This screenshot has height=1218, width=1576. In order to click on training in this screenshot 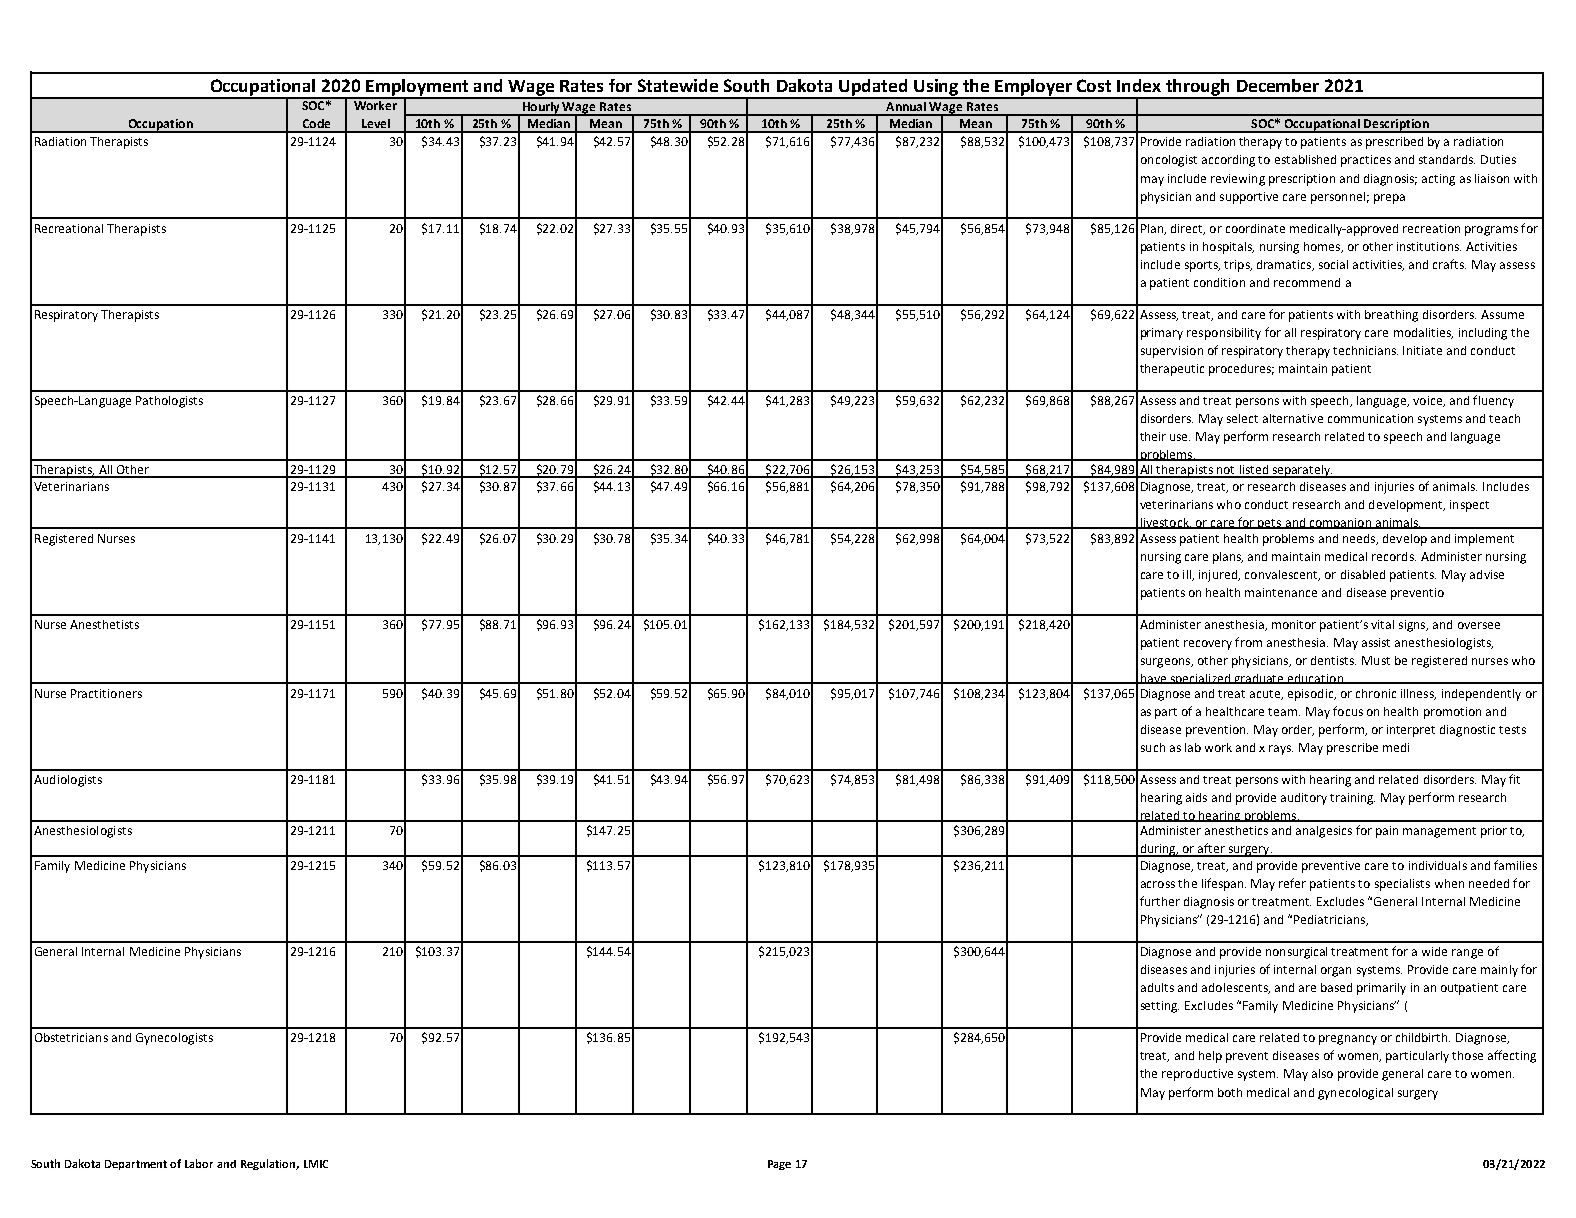, I will do `click(1352, 799)`.
